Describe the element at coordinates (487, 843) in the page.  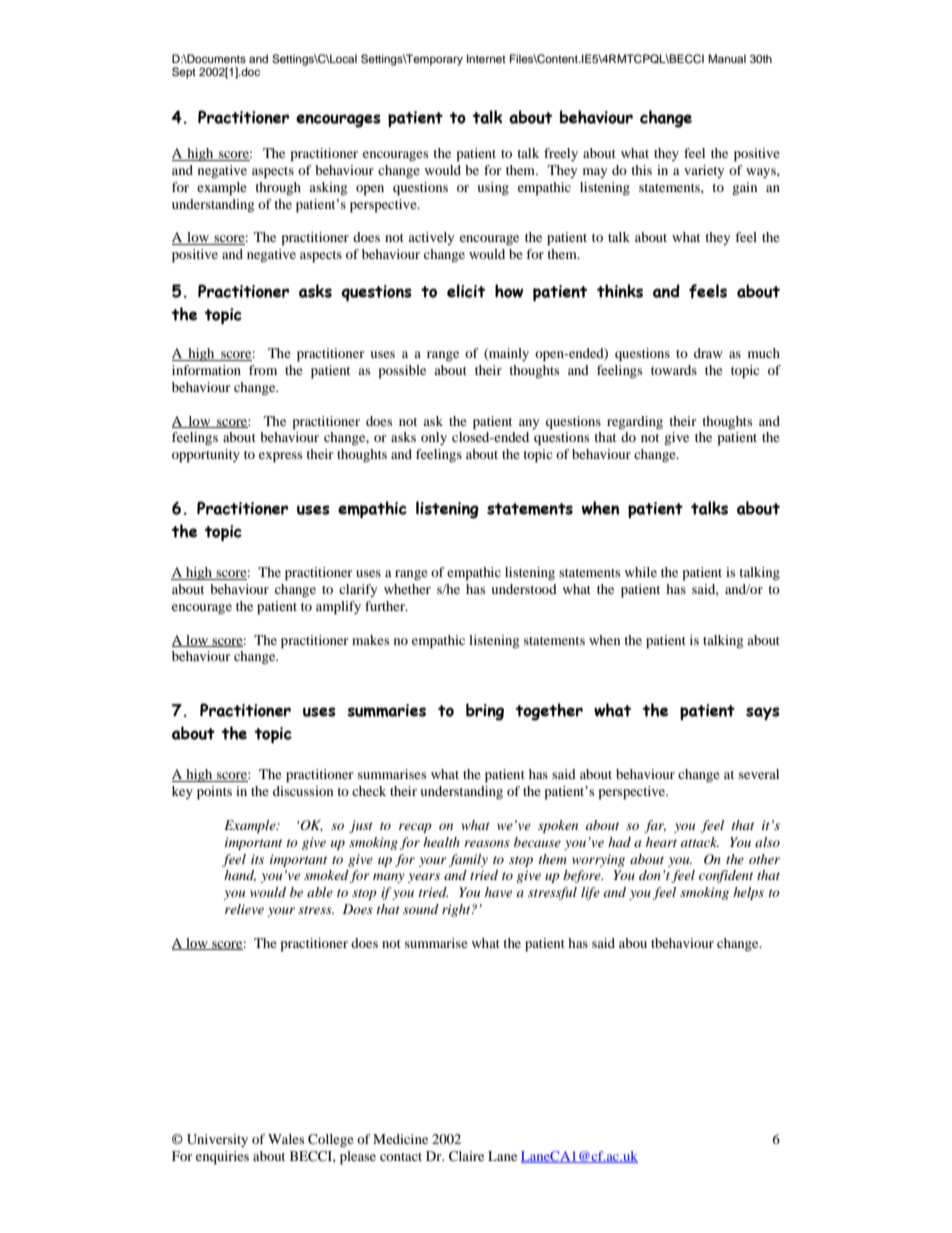
I see `reasons` at that location.
